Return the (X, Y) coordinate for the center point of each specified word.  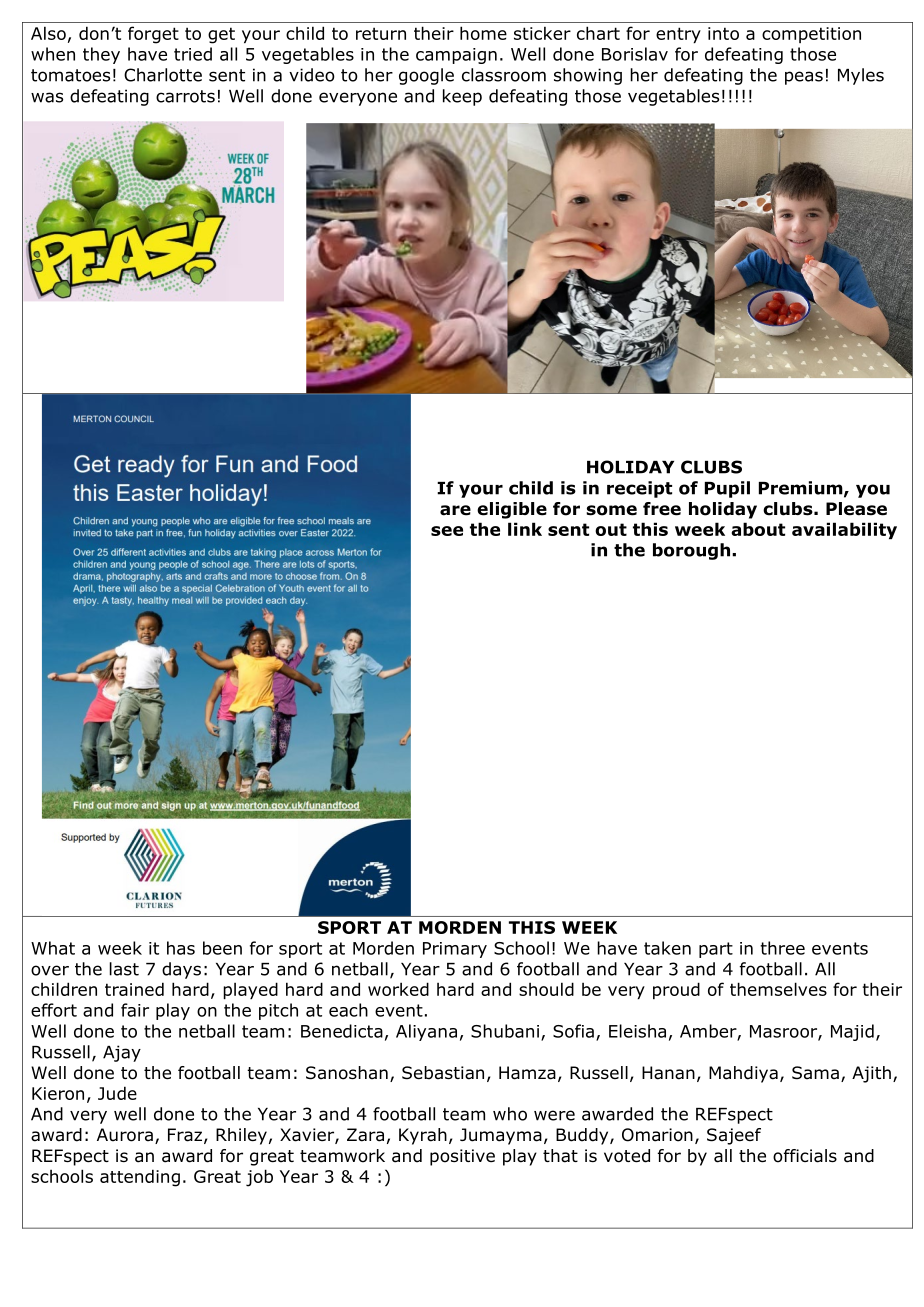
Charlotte (163, 75)
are (455, 510)
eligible (512, 510)
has (181, 948)
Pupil (727, 489)
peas (804, 78)
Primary (455, 950)
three (783, 948)
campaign (456, 56)
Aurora (125, 1135)
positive (462, 1157)
